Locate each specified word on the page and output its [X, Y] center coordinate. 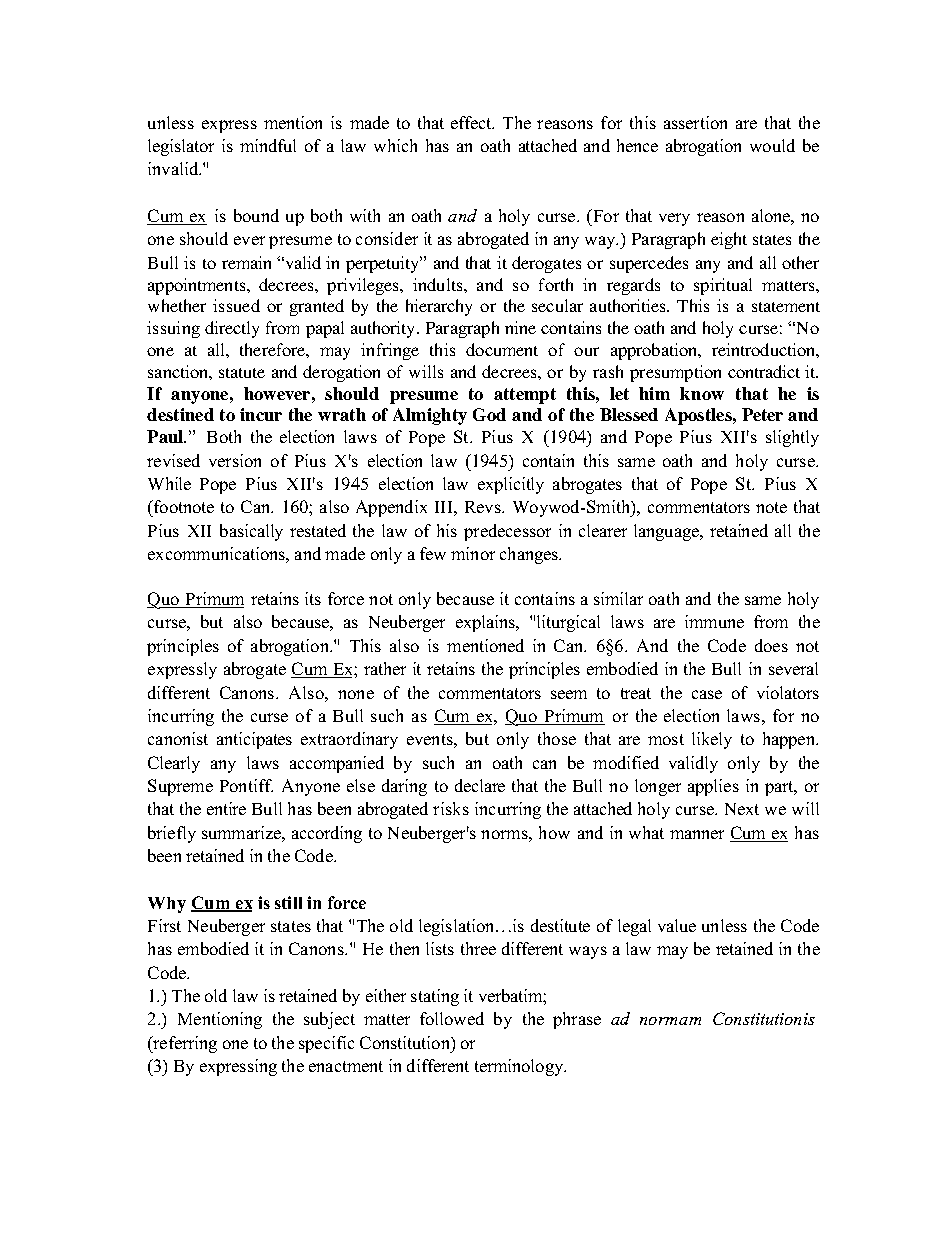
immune [714, 621]
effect [472, 122]
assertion [695, 122]
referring [184, 1044]
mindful [268, 145]
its [313, 598]
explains [487, 623]
